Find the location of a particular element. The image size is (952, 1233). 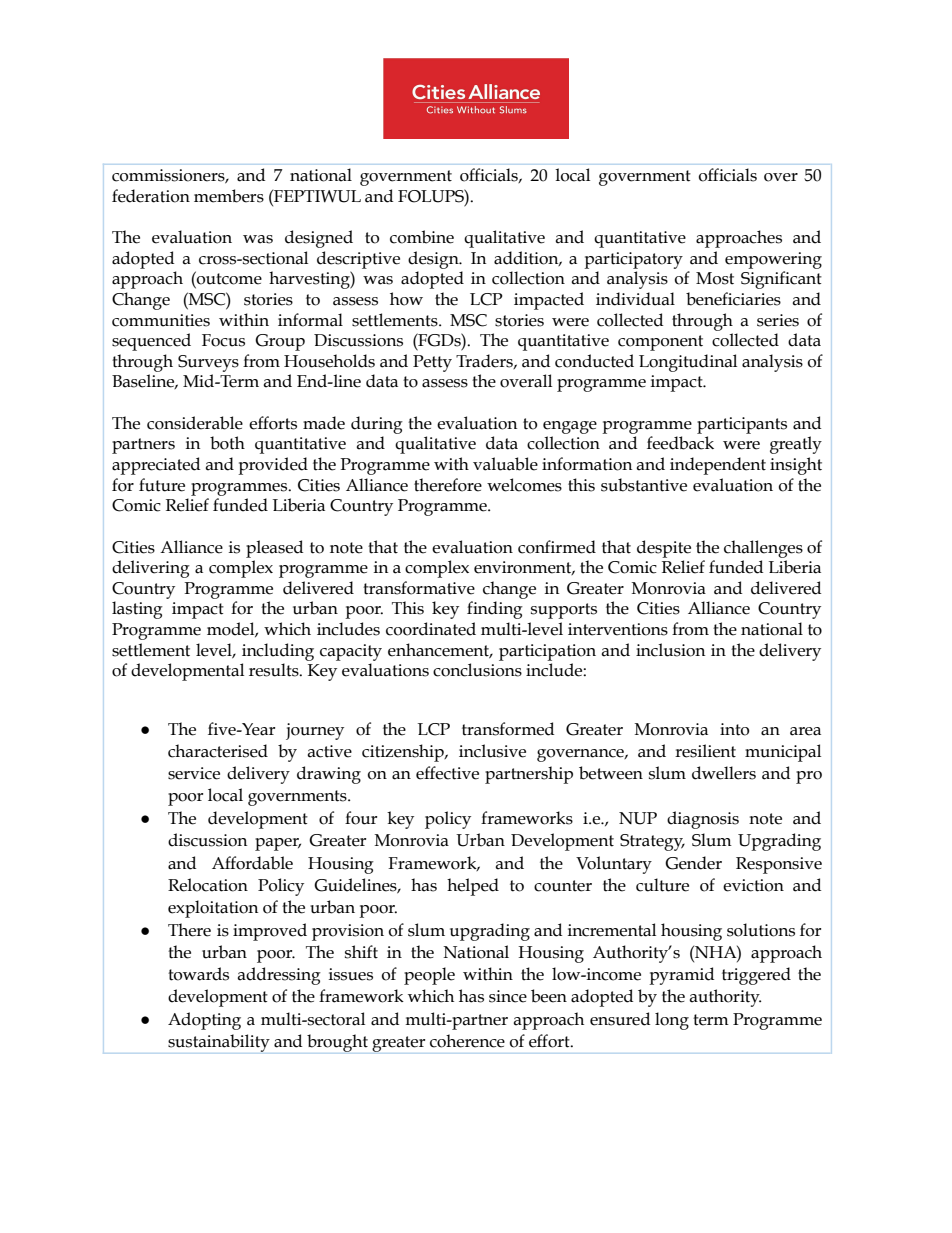

Adopting is located at coordinates (204, 1021).
